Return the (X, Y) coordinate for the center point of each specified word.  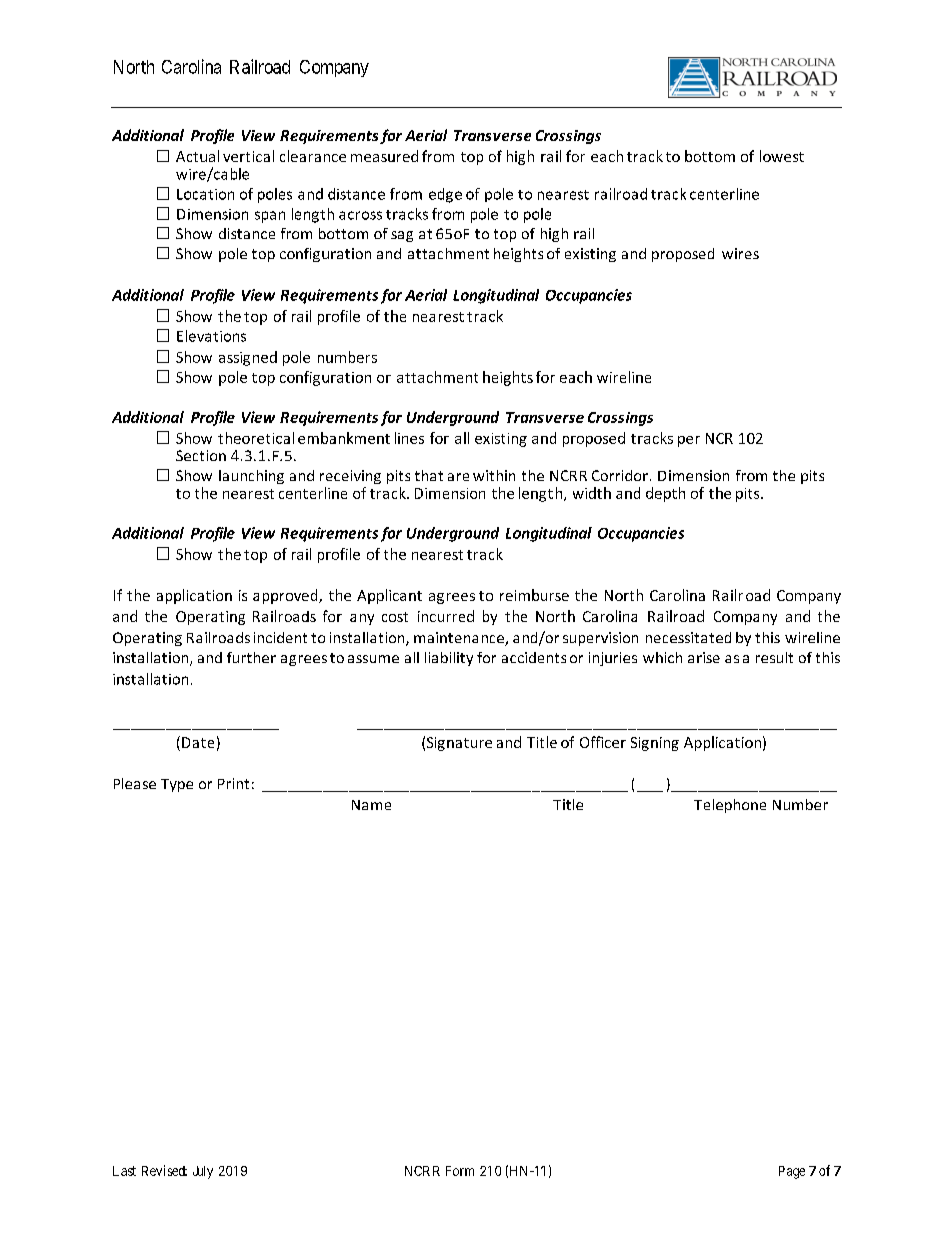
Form (460, 1171)
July (203, 1172)
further (251, 657)
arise (704, 657)
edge (445, 195)
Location (205, 194)
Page (792, 1172)
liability (449, 659)
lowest (782, 156)
